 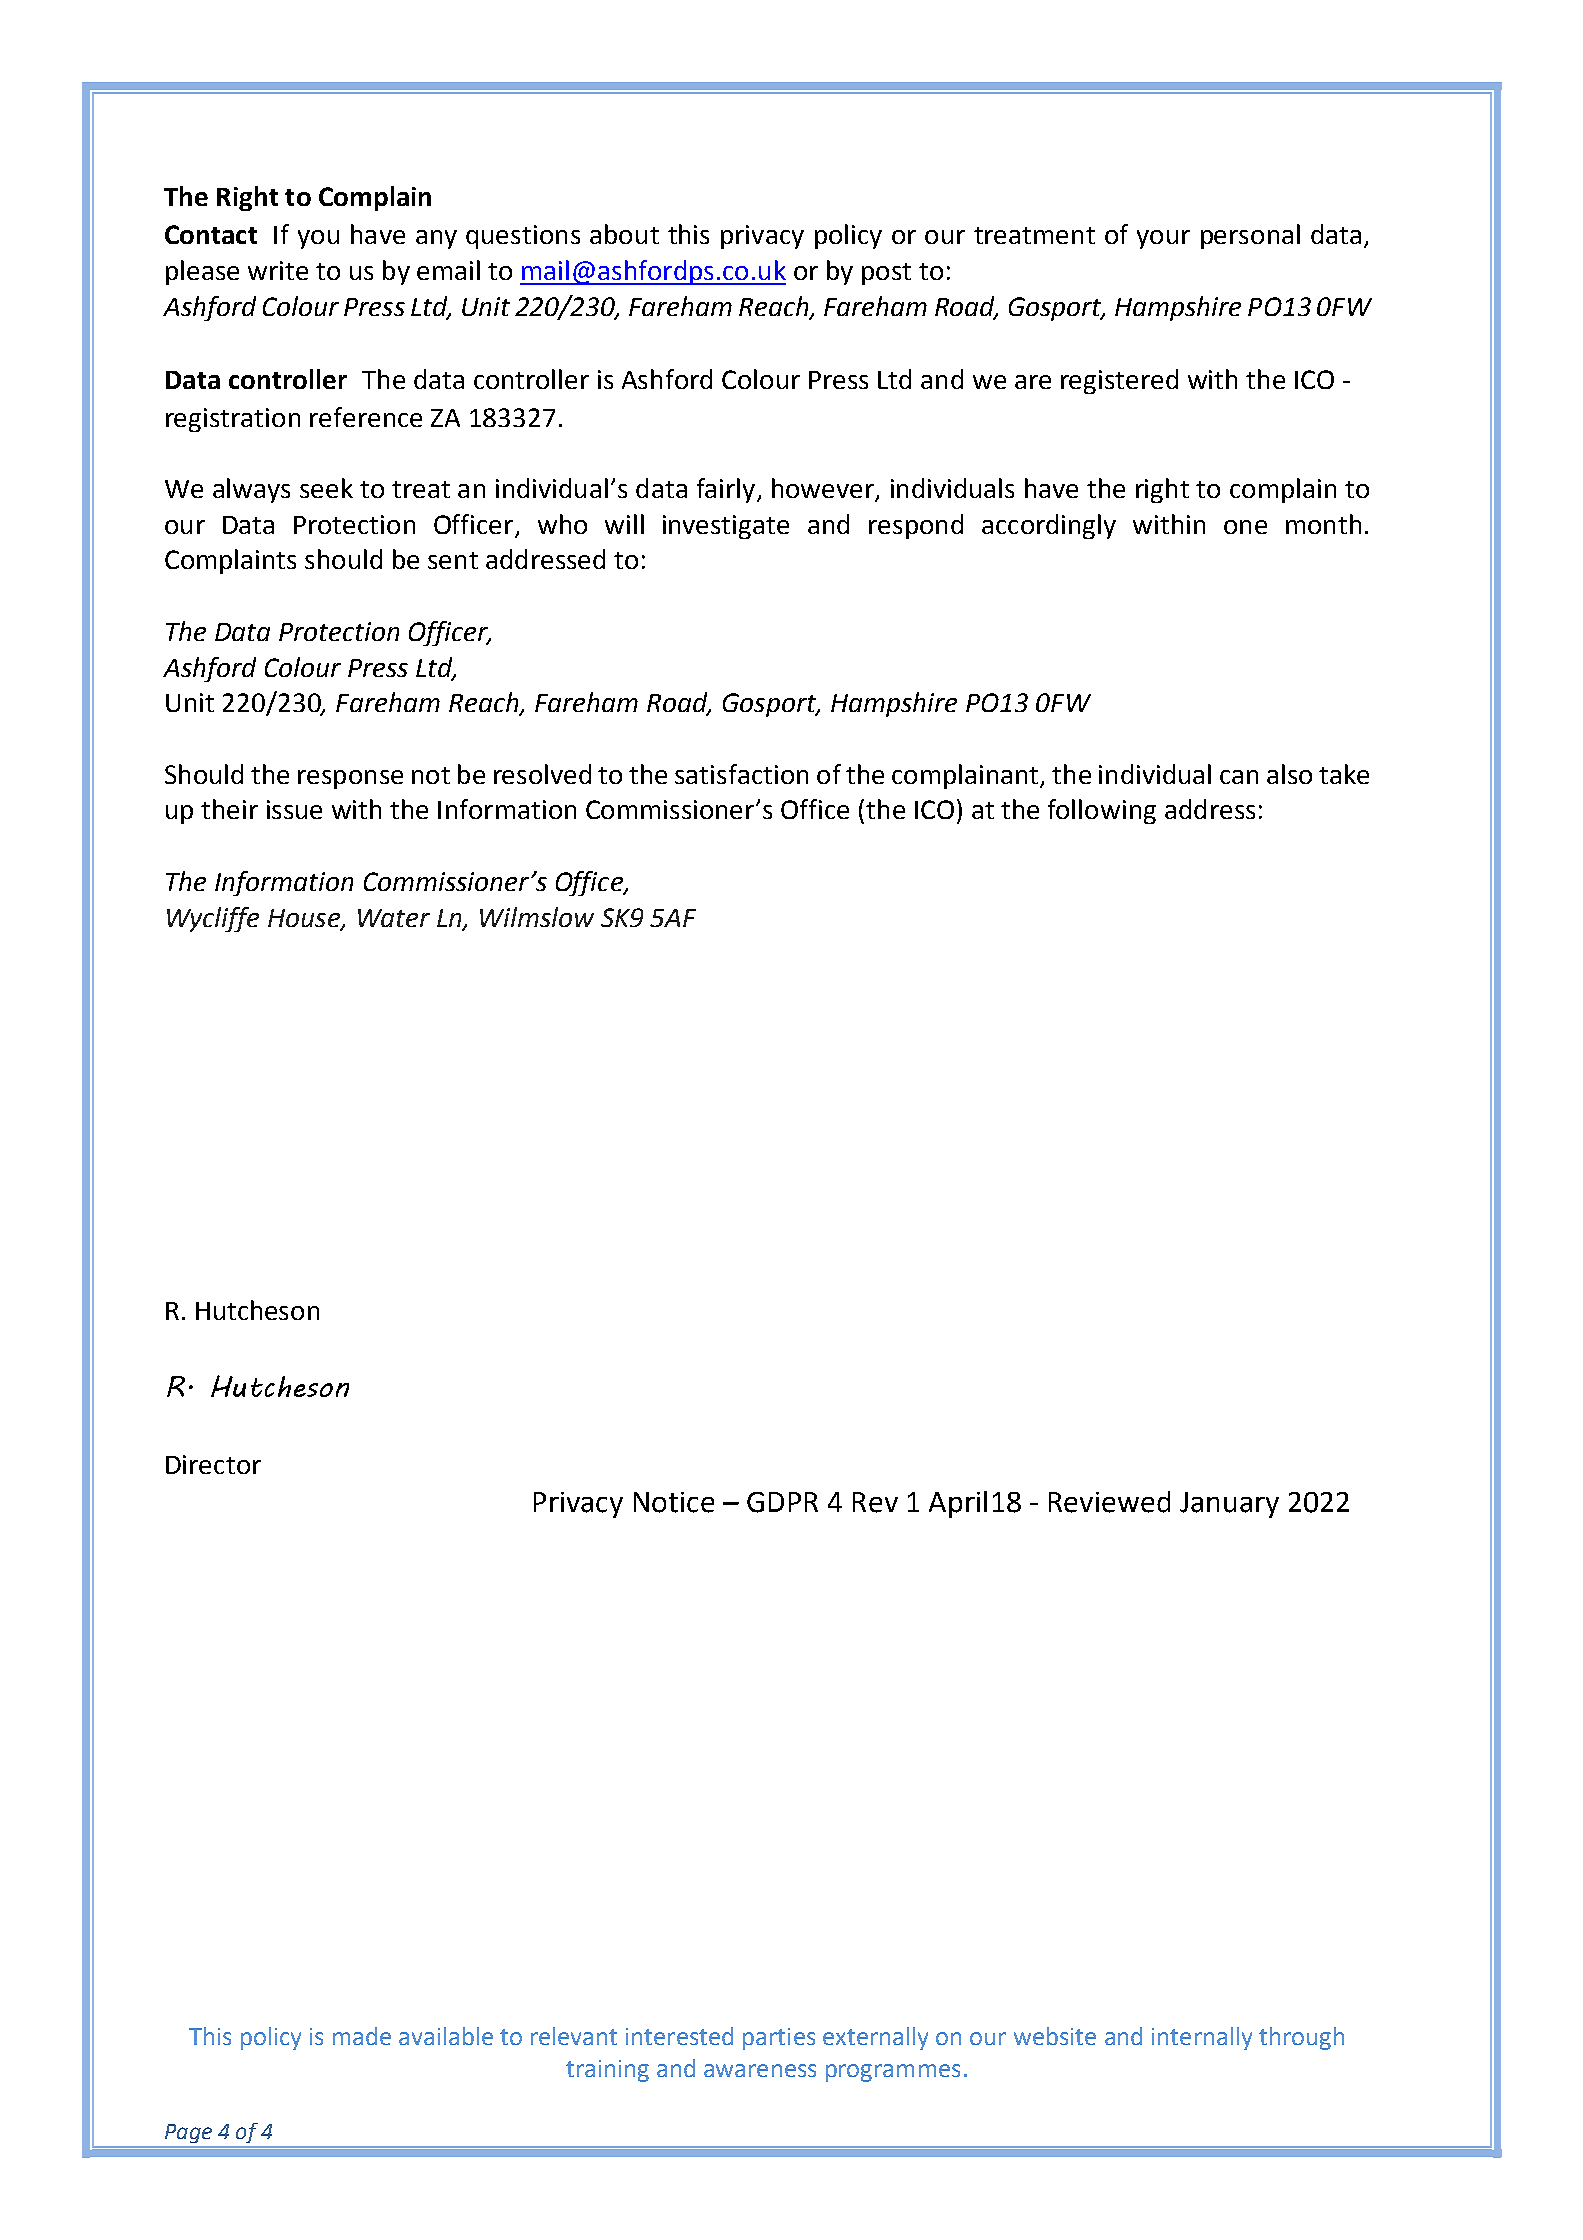 What do you see at coordinates (782, 1502) in the screenshot?
I see `GDPR` at bounding box center [782, 1502].
